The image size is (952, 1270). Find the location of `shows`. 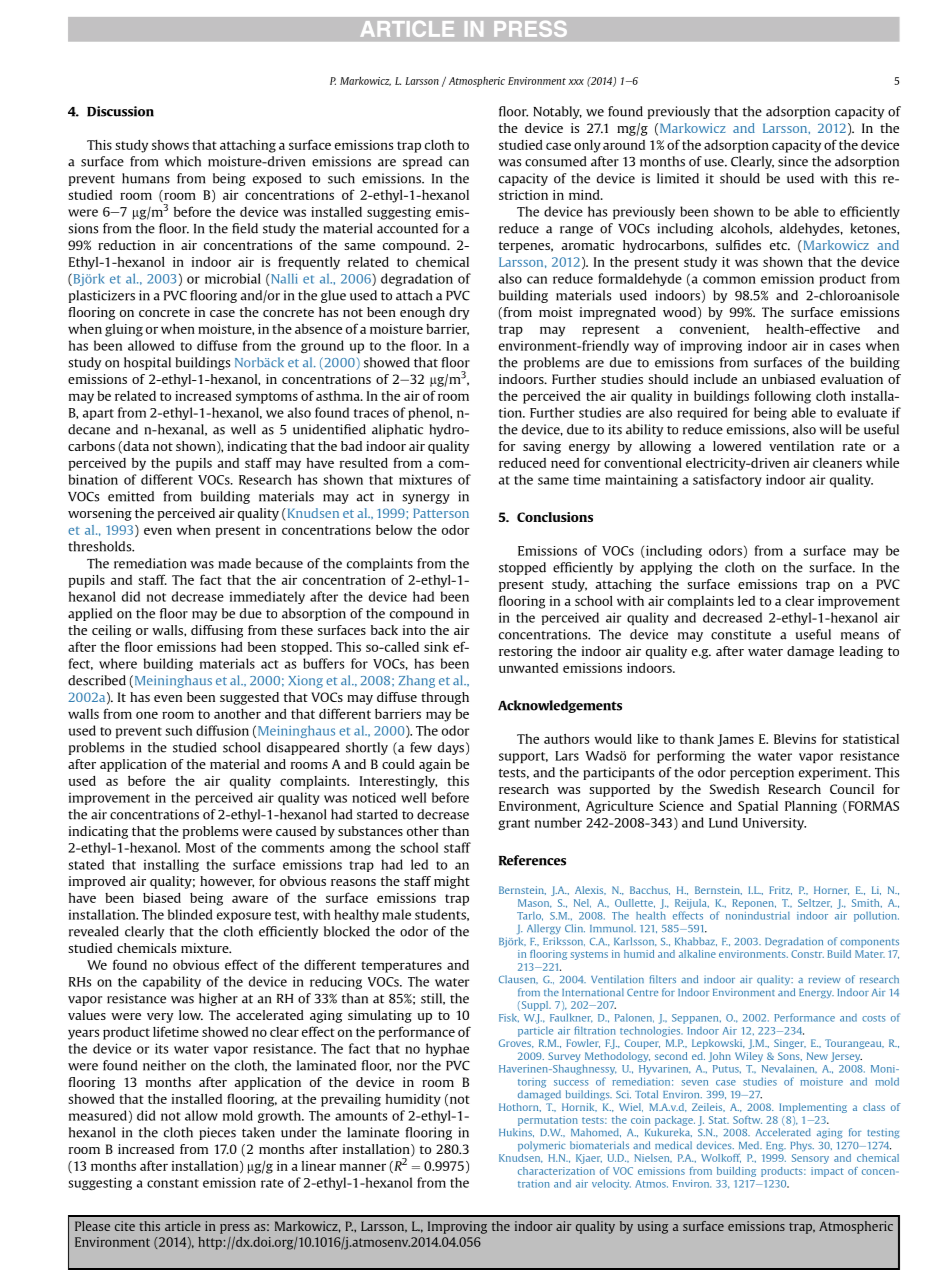

shows is located at coordinates (170, 145).
